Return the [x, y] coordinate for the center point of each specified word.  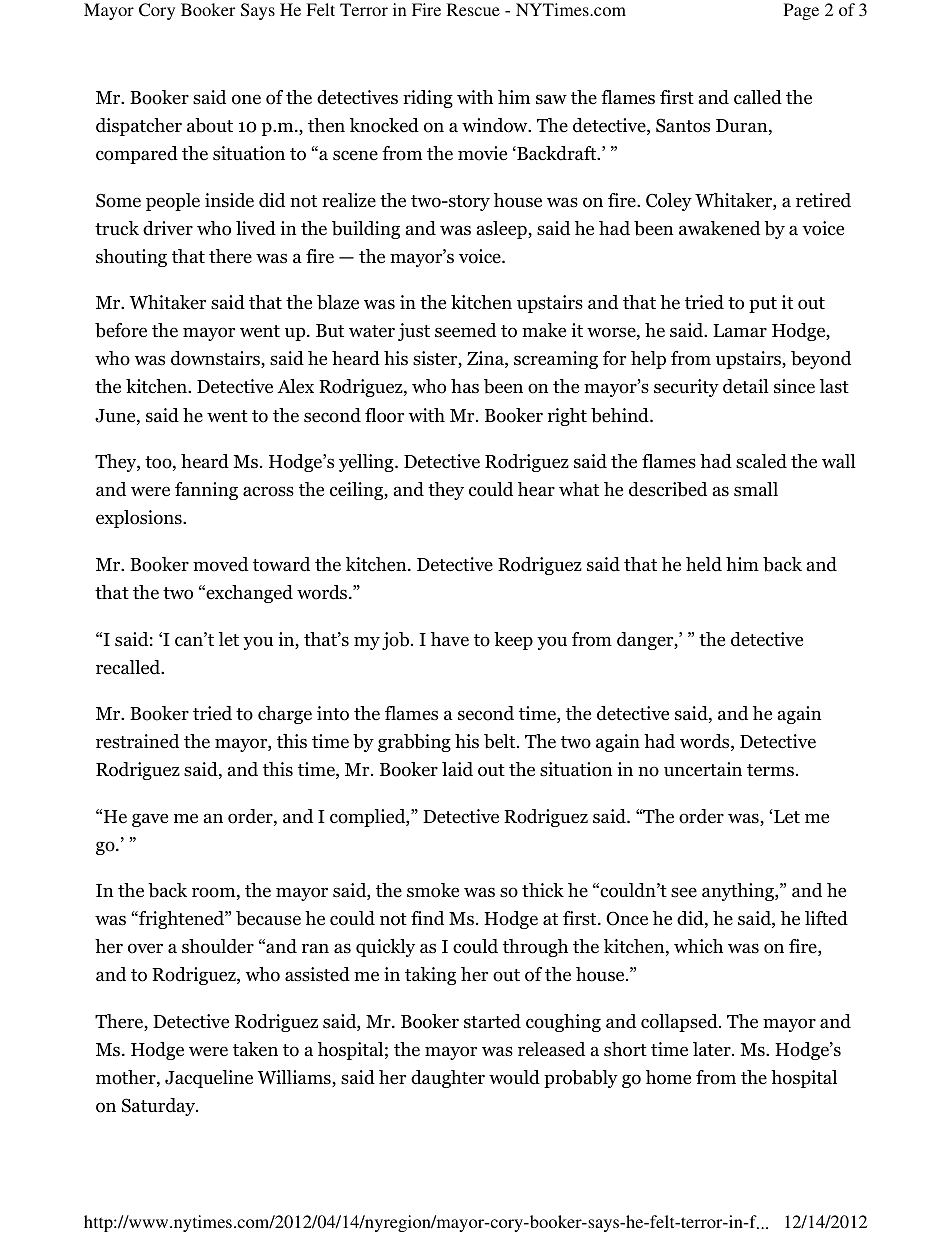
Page [801, 11]
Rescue [473, 9]
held [704, 564]
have [450, 639]
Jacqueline [209, 1079]
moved [220, 564]
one [246, 99]
